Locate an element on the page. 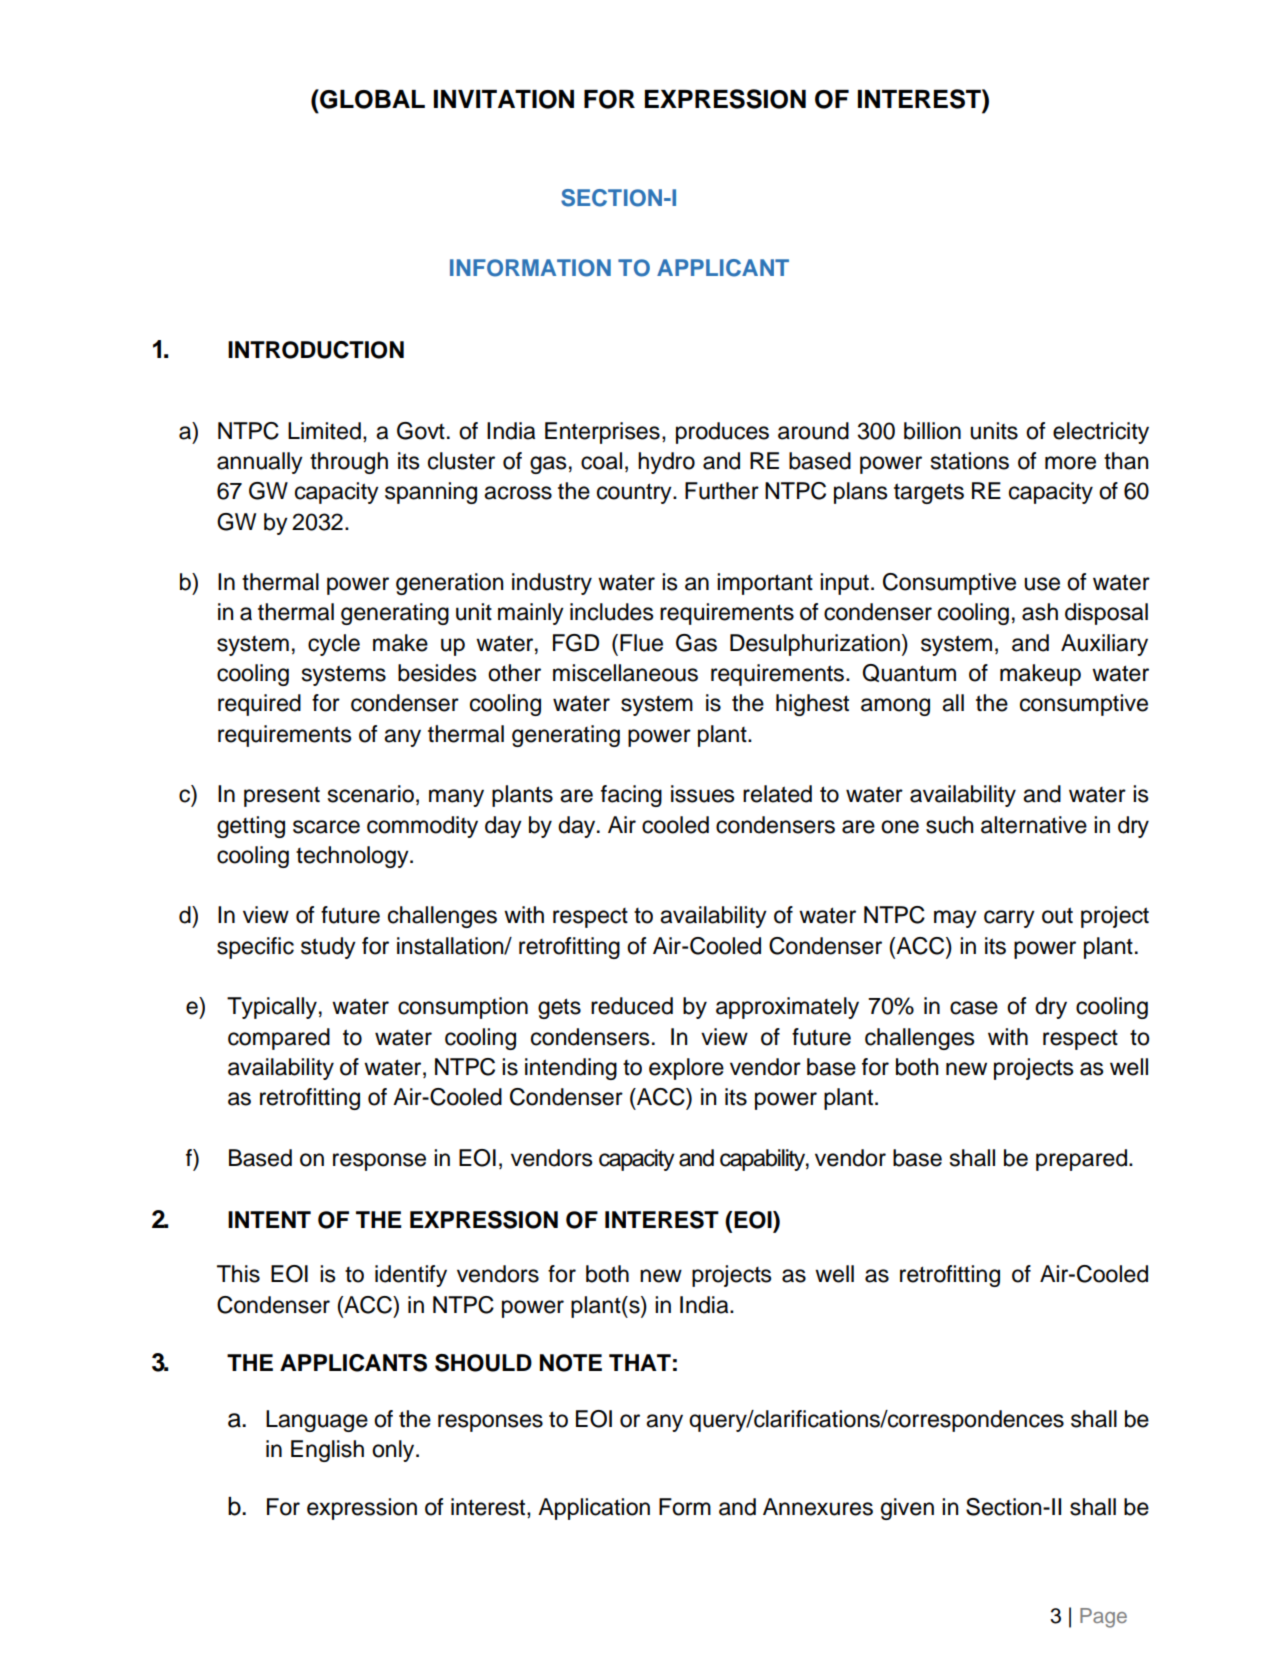 This page has height=1667, width=1288. Flue is located at coordinates (641, 643).
